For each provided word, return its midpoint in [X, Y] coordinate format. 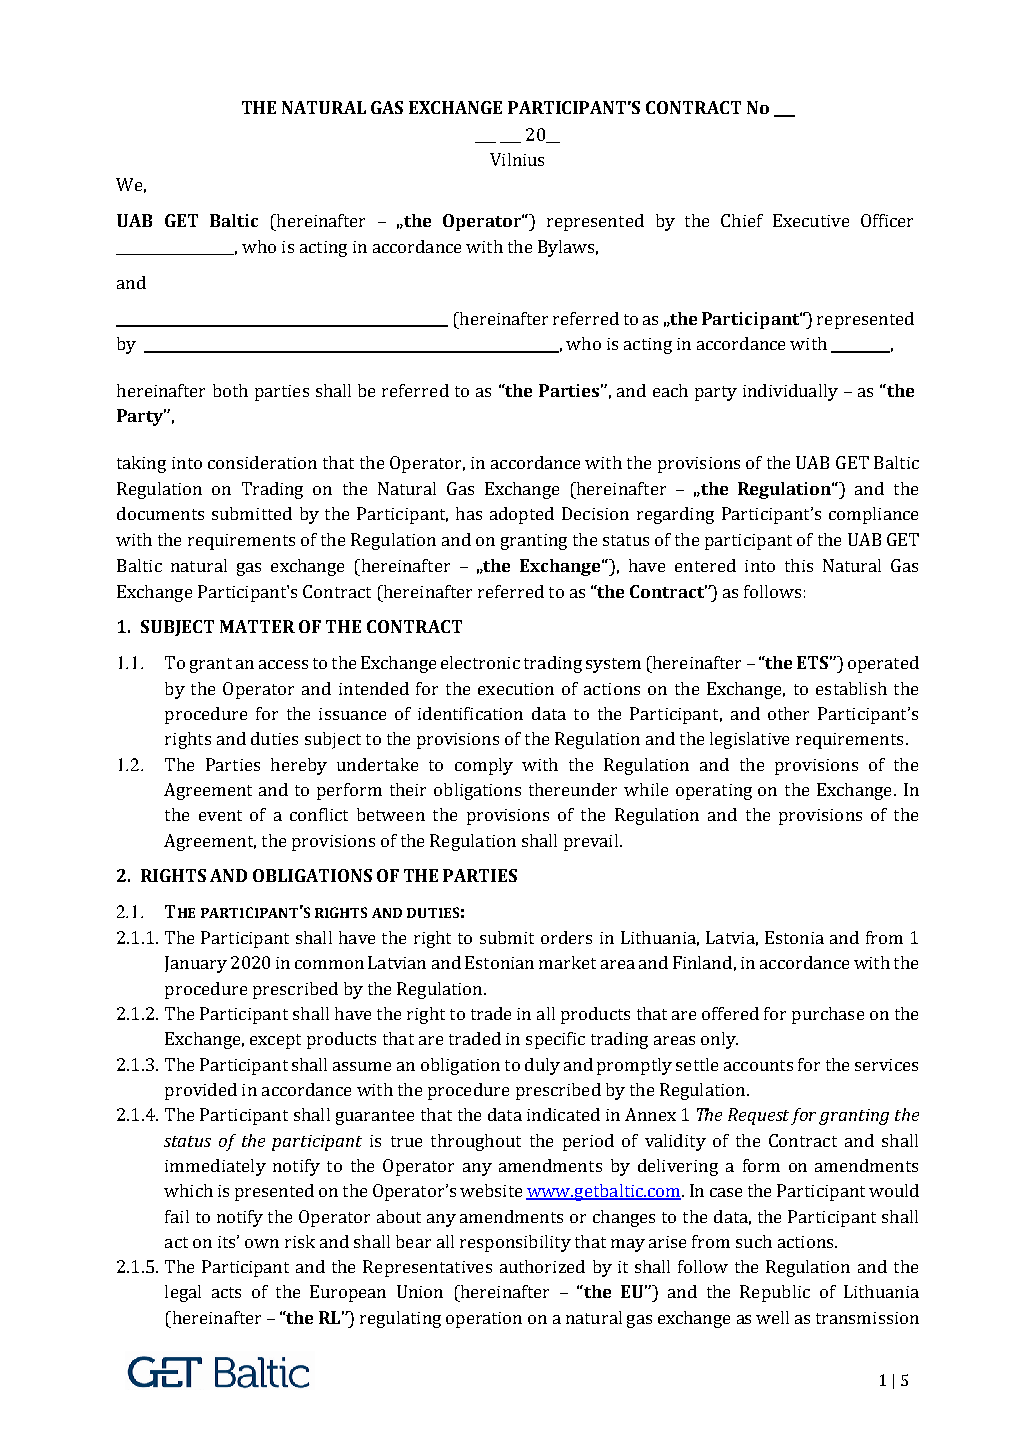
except [275, 1041]
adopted [522, 515]
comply [484, 766]
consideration [262, 462]
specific [555, 1040]
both [230, 390]
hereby [299, 766]
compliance [873, 515]
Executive [811, 220]
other [788, 713]
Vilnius [517, 159]
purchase [828, 1015]
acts [226, 1292]
